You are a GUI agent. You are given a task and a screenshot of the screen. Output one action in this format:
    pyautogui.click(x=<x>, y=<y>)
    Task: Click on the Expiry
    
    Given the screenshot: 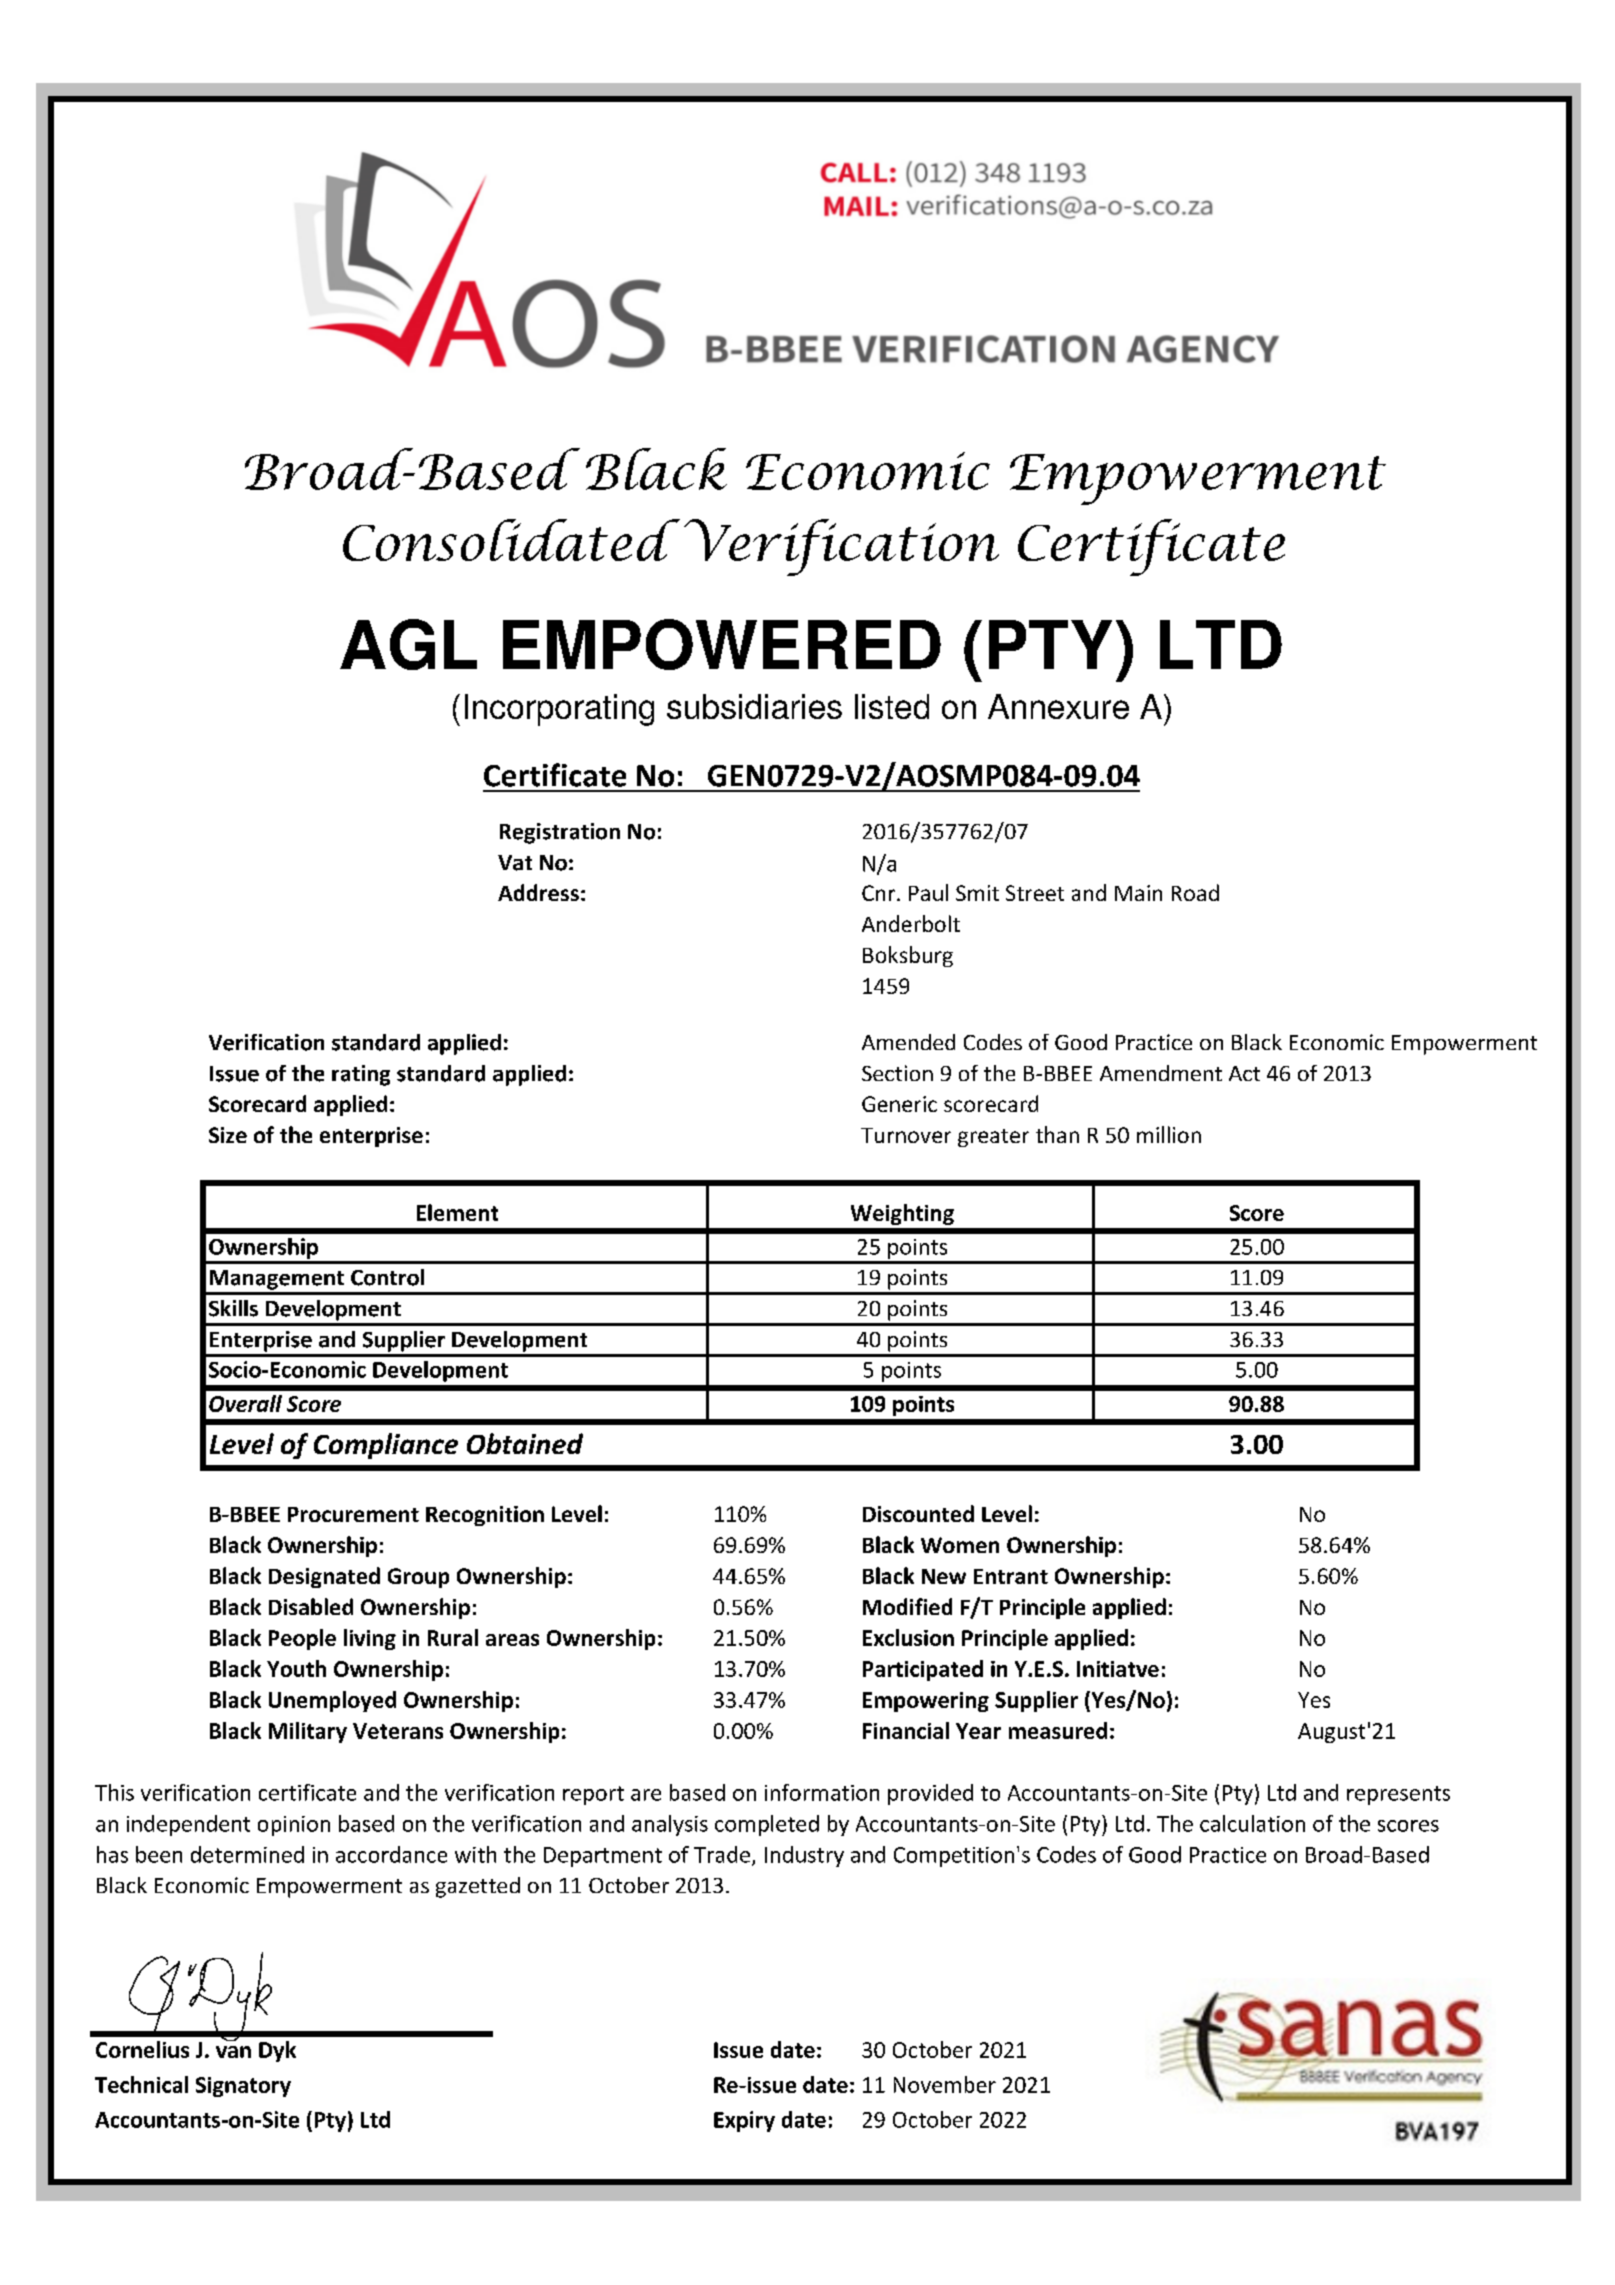 What is the action you would take?
    pyautogui.click(x=744, y=2121)
